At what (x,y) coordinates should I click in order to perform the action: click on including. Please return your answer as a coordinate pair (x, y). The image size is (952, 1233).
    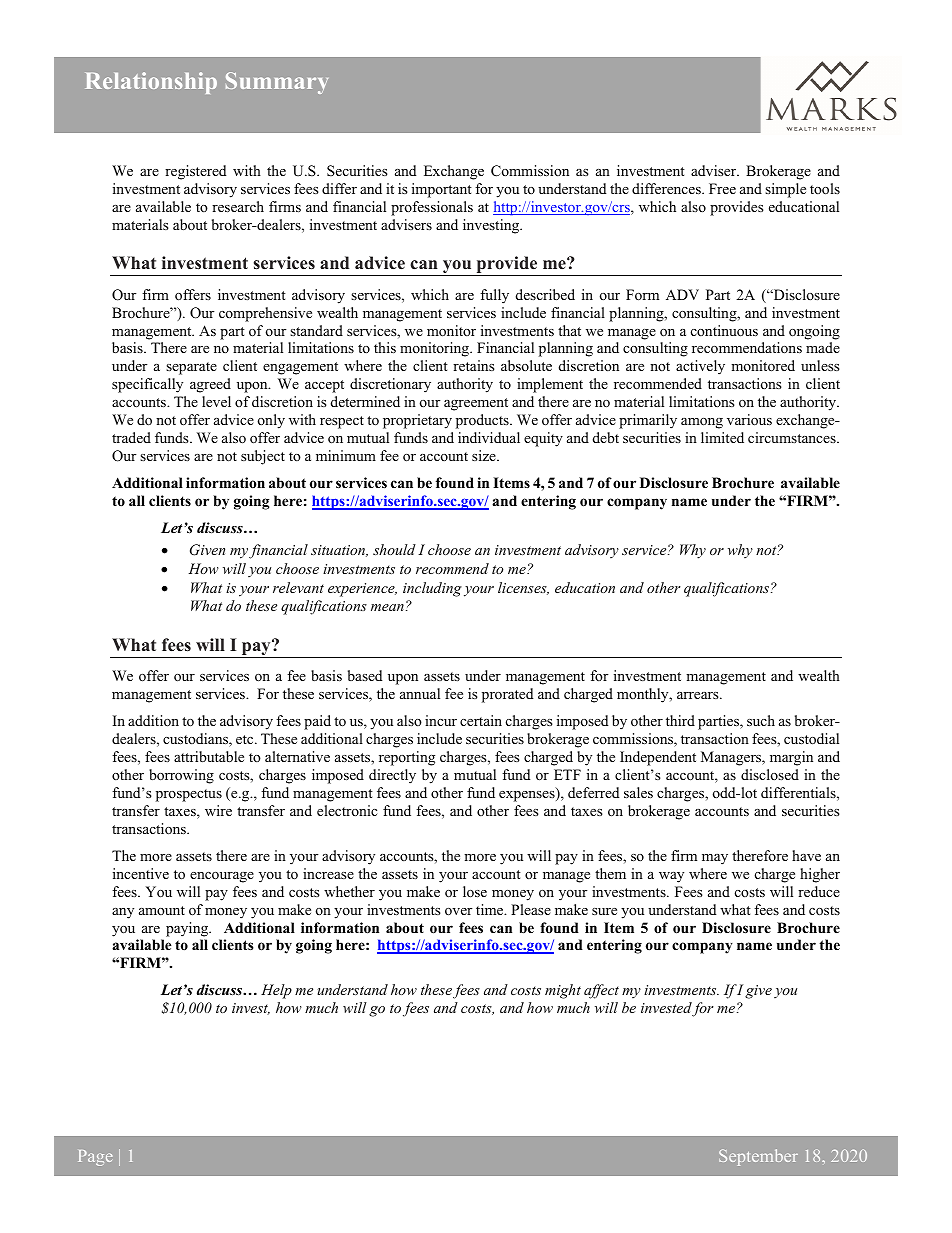
    Looking at the image, I should click on (432, 589).
